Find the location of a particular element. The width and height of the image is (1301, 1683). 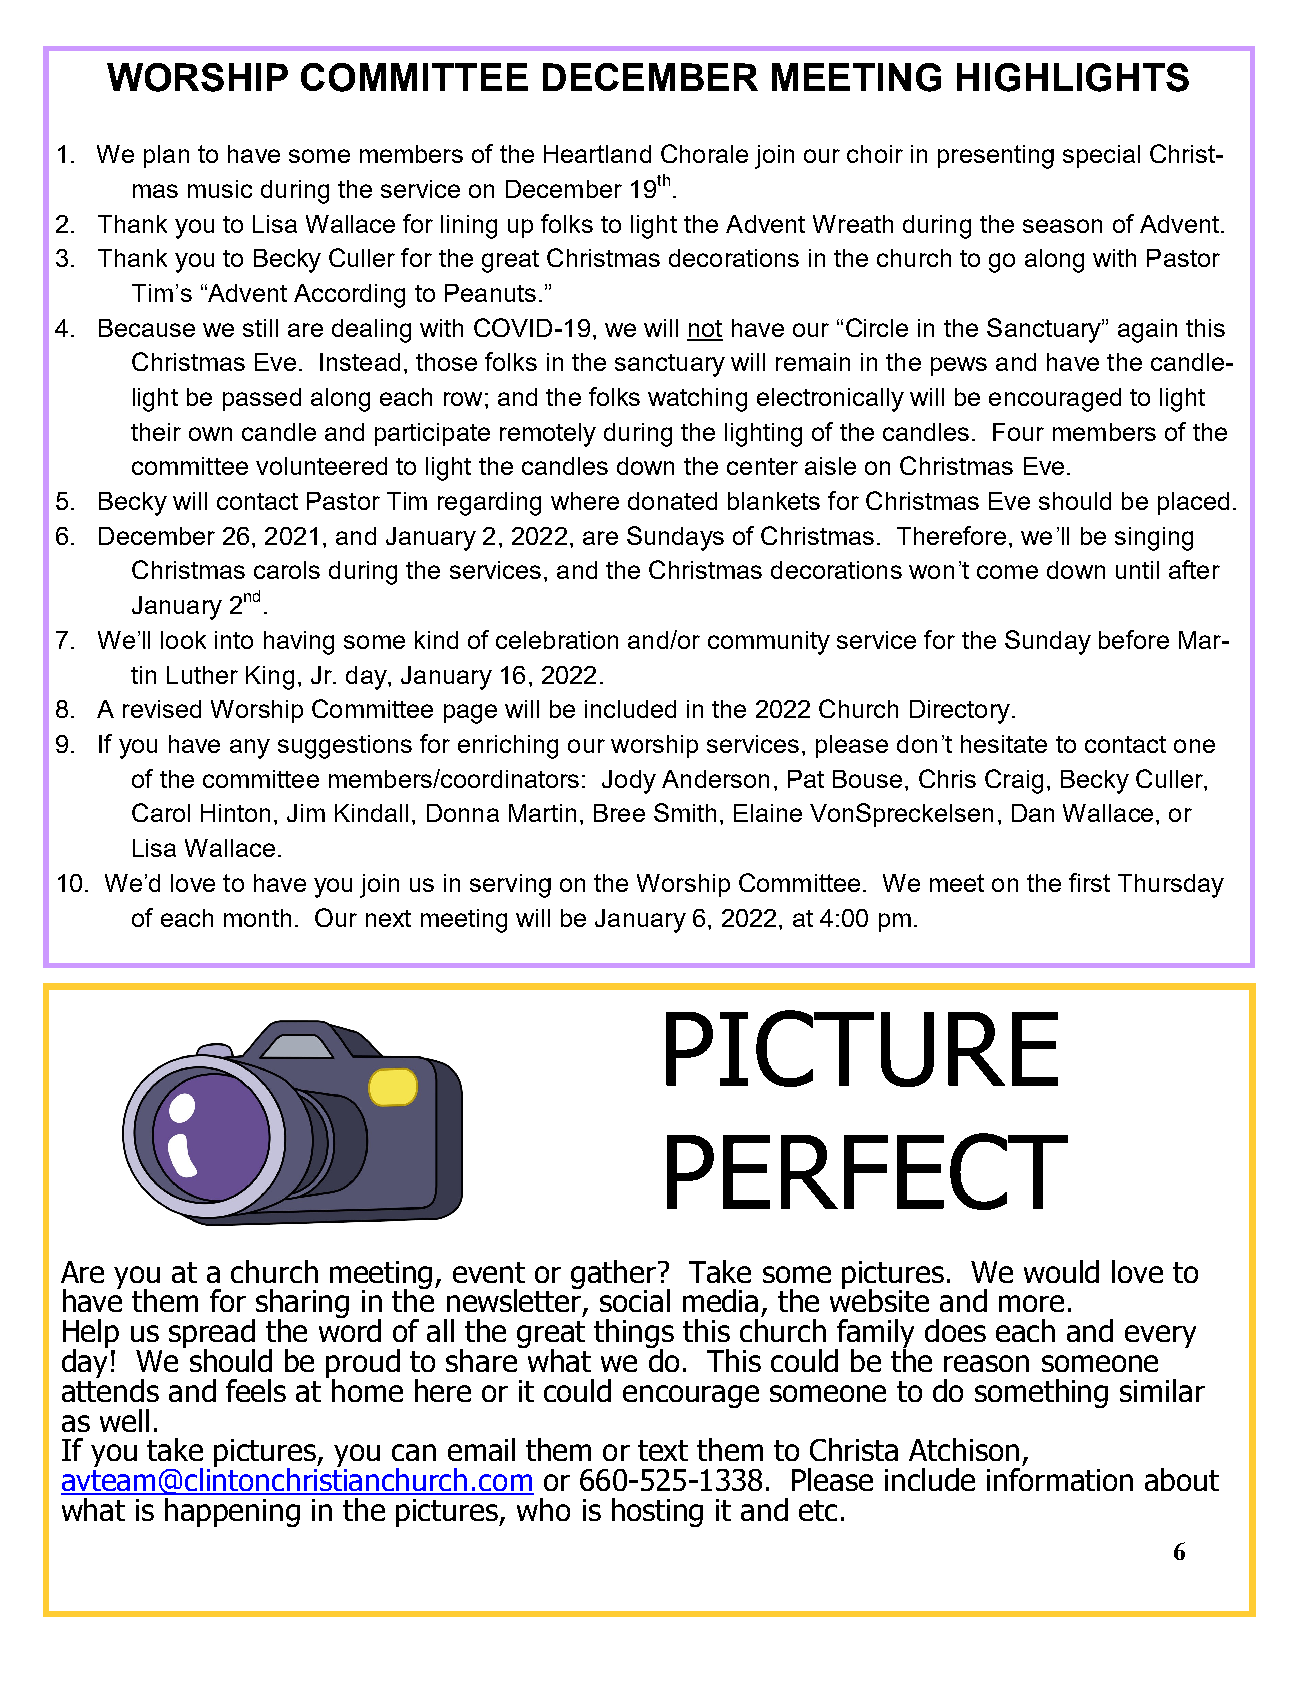

serving is located at coordinates (510, 886).
